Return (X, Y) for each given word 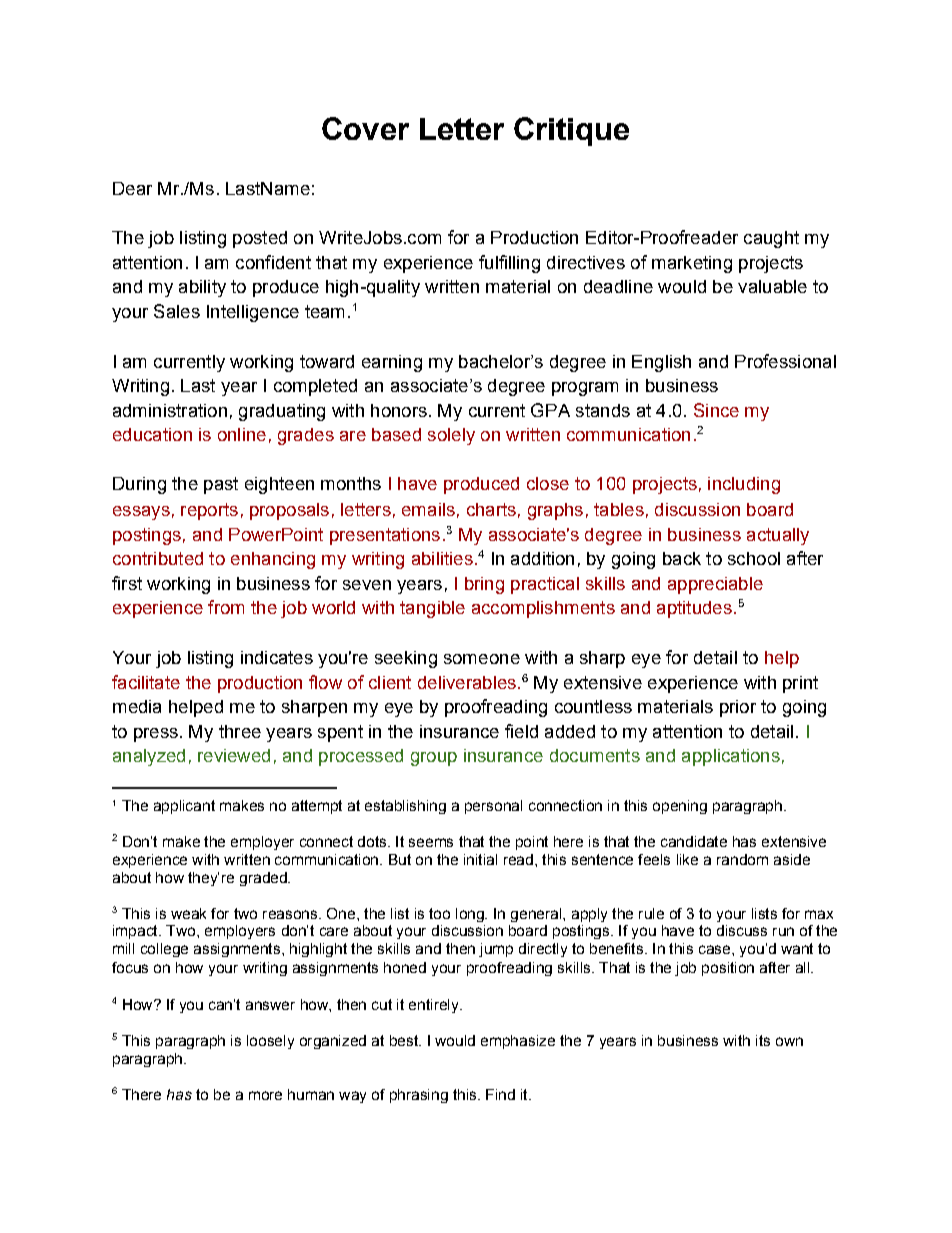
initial (480, 859)
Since (716, 410)
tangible (432, 609)
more (265, 1095)
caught (771, 239)
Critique (571, 131)
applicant (184, 807)
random (742, 859)
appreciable (715, 585)
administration (170, 410)
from (226, 607)
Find (500, 1094)
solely (451, 436)
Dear (132, 188)
